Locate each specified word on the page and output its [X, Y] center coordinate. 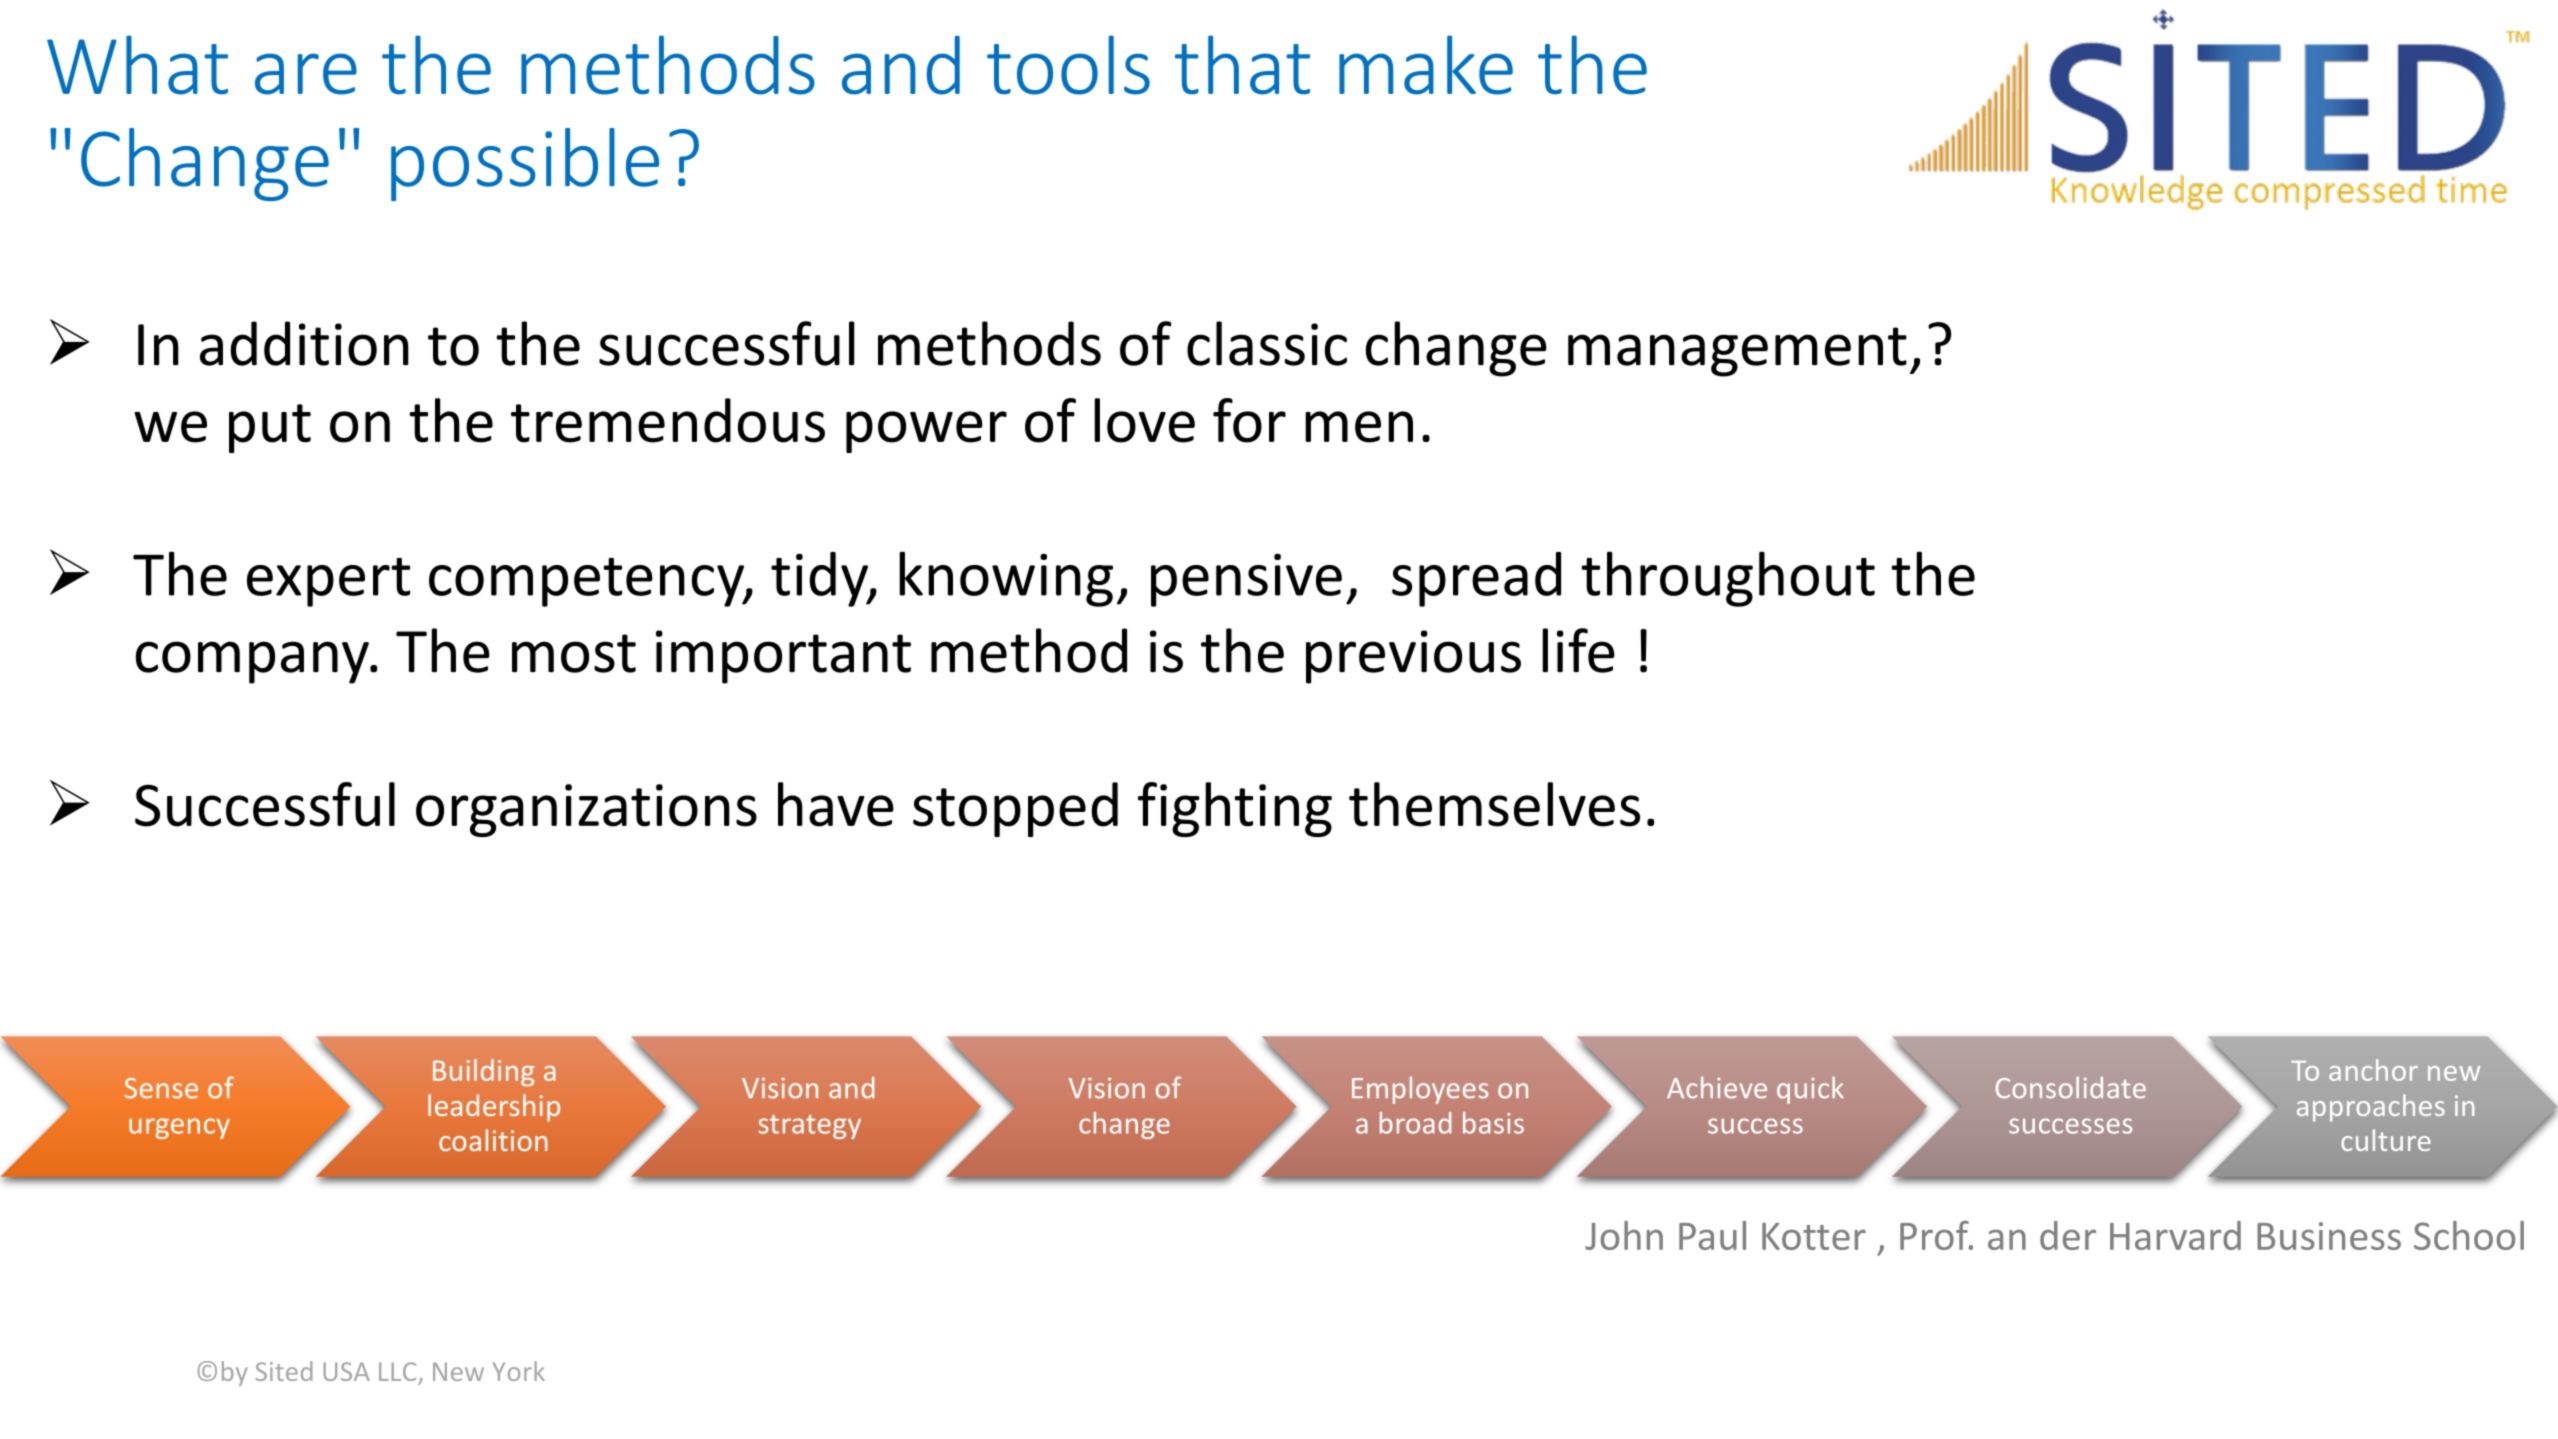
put [270, 428]
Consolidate [2071, 1088]
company [253, 662]
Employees [1420, 1090]
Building [483, 1072]
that [1242, 65]
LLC [397, 1371]
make [1426, 65]
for [1249, 420]
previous [1413, 657]
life [1578, 650]
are [306, 74]
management [1737, 352]
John [1624, 1235]
